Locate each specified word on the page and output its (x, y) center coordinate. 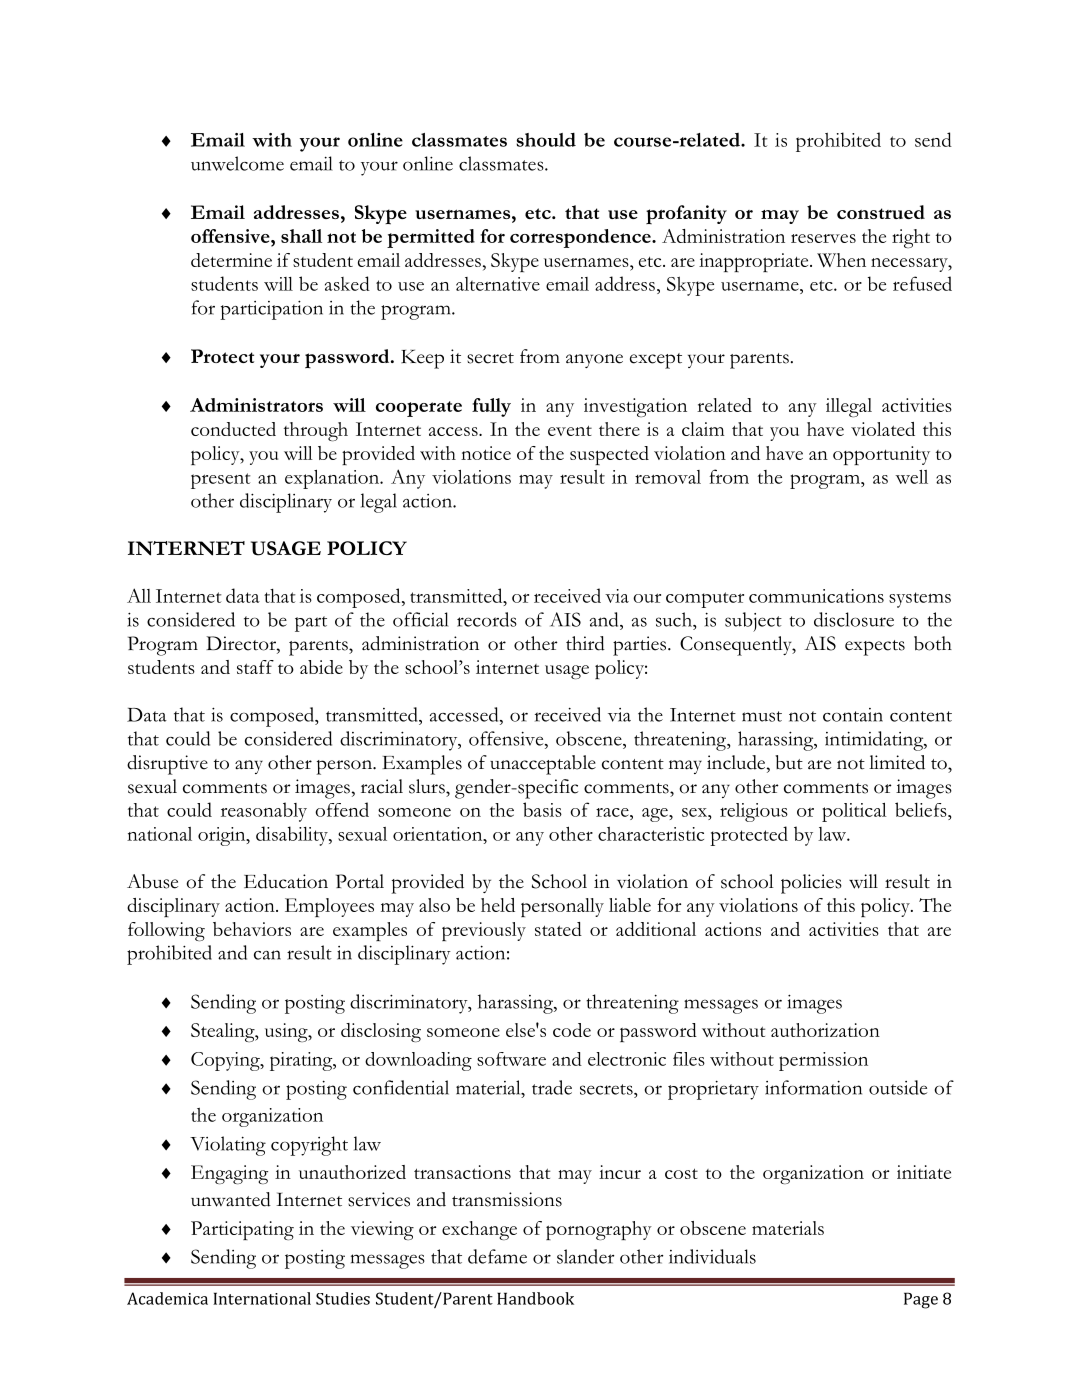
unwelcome (237, 163)
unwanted (231, 1199)
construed (881, 212)
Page (921, 1300)
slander (585, 1256)
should (546, 140)
